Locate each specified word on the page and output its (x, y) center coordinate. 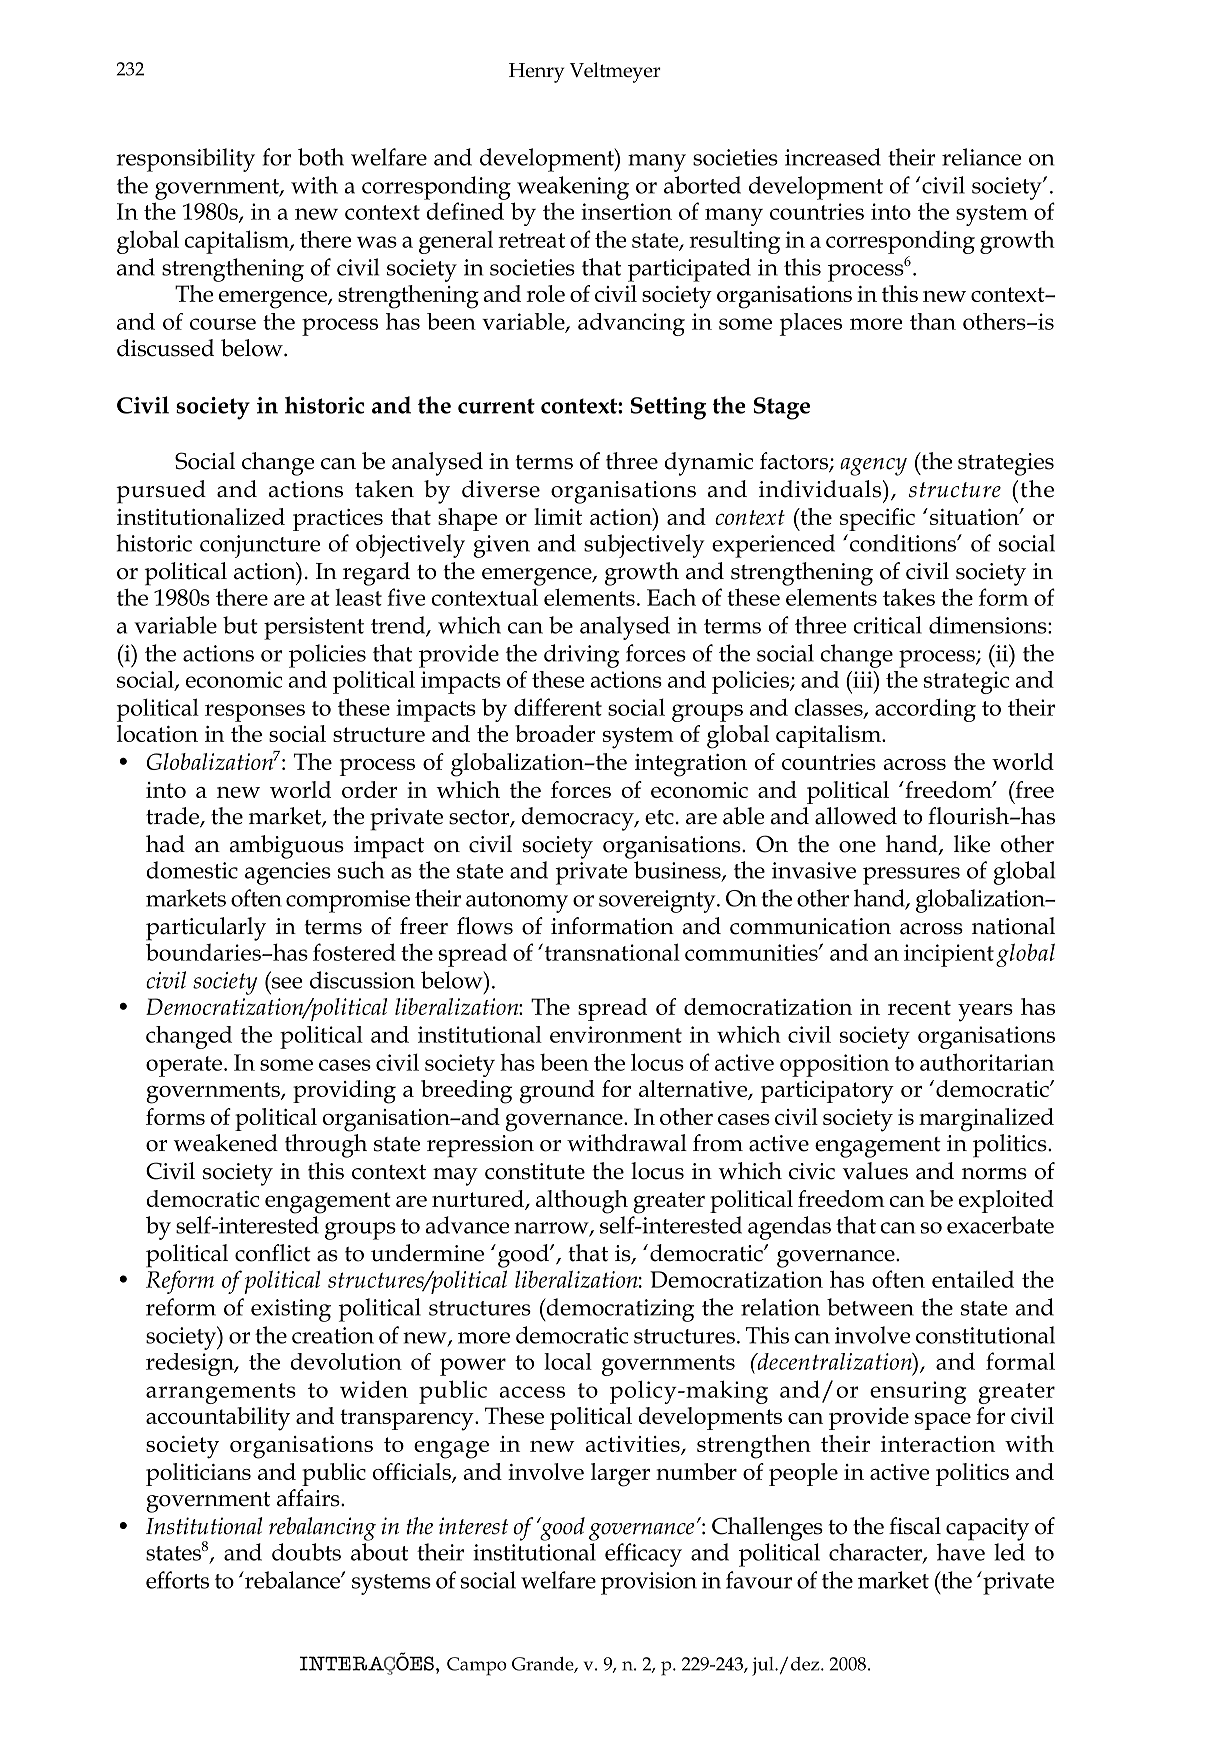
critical (887, 625)
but (240, 625)
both (321, 157)
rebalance (292, 1580)
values (875, 1171)
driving (581, 656)
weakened (225, 1143)
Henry (536, 73)
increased (833, 157)
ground (557, 1092)
